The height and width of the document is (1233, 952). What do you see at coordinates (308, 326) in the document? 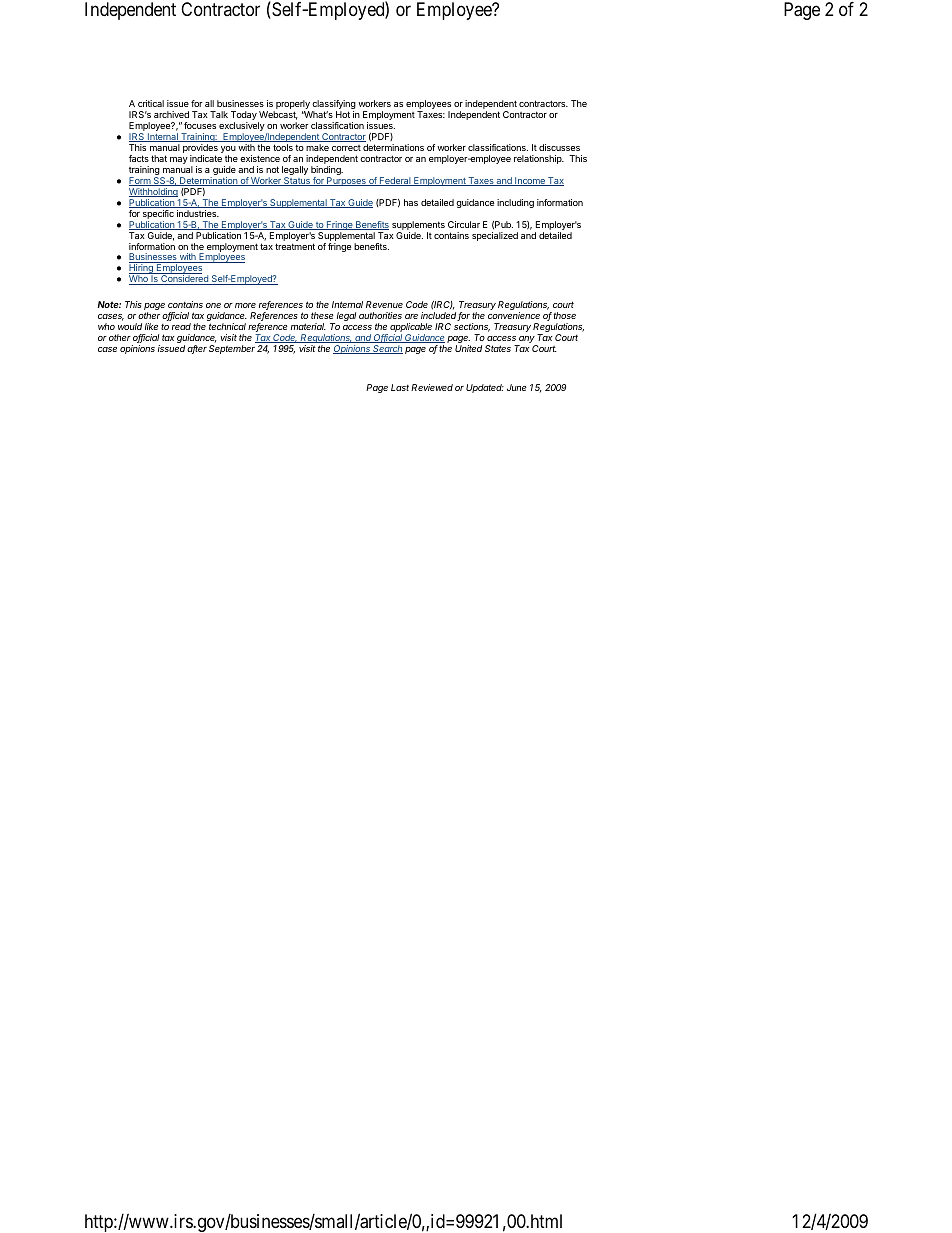
I see `material` at bounding box center [308, 326].
